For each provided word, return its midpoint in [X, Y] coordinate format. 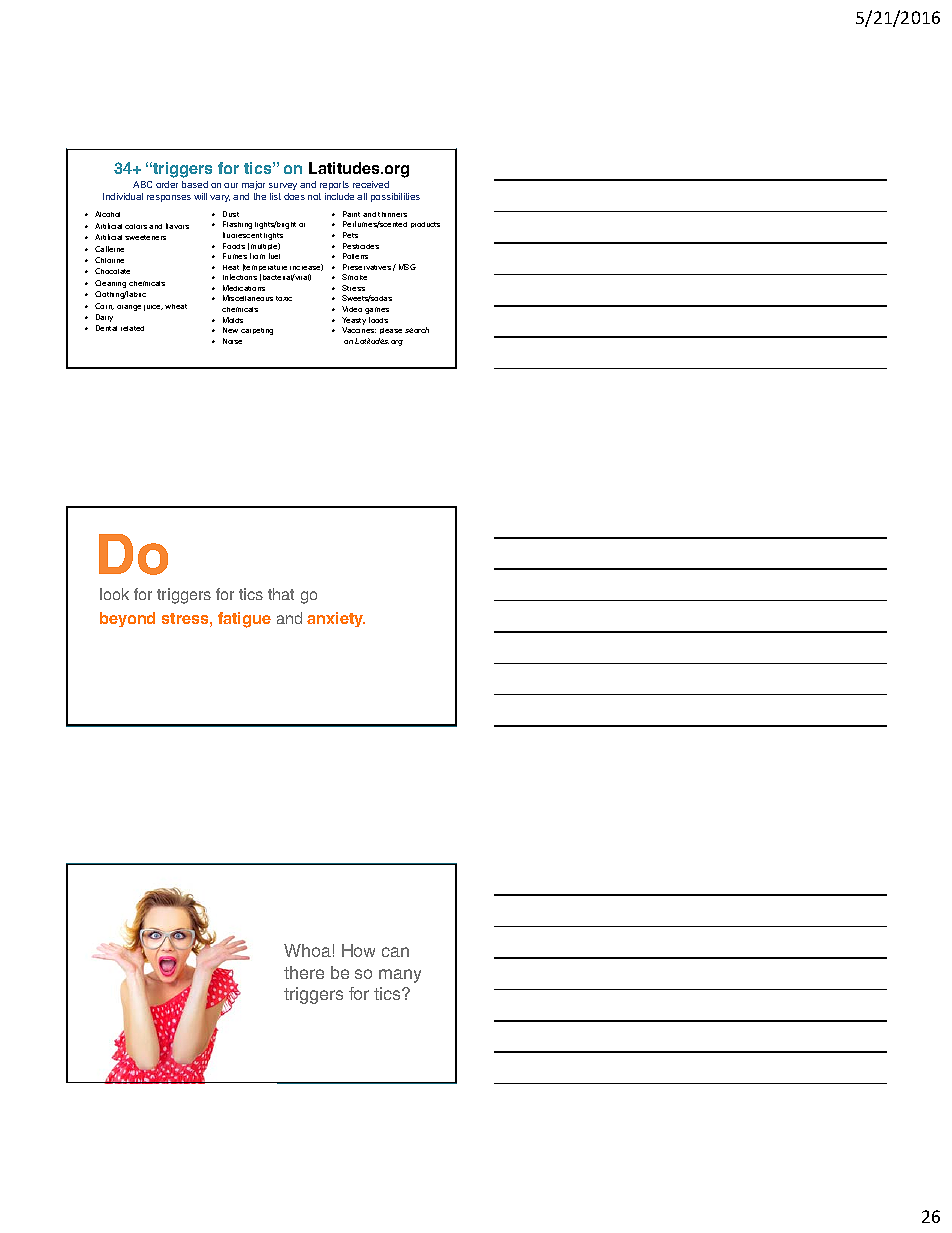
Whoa [307, 950]
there [304, 972]
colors [136, 226]
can [395, 952]
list [275, 196]
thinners [392, 214]
